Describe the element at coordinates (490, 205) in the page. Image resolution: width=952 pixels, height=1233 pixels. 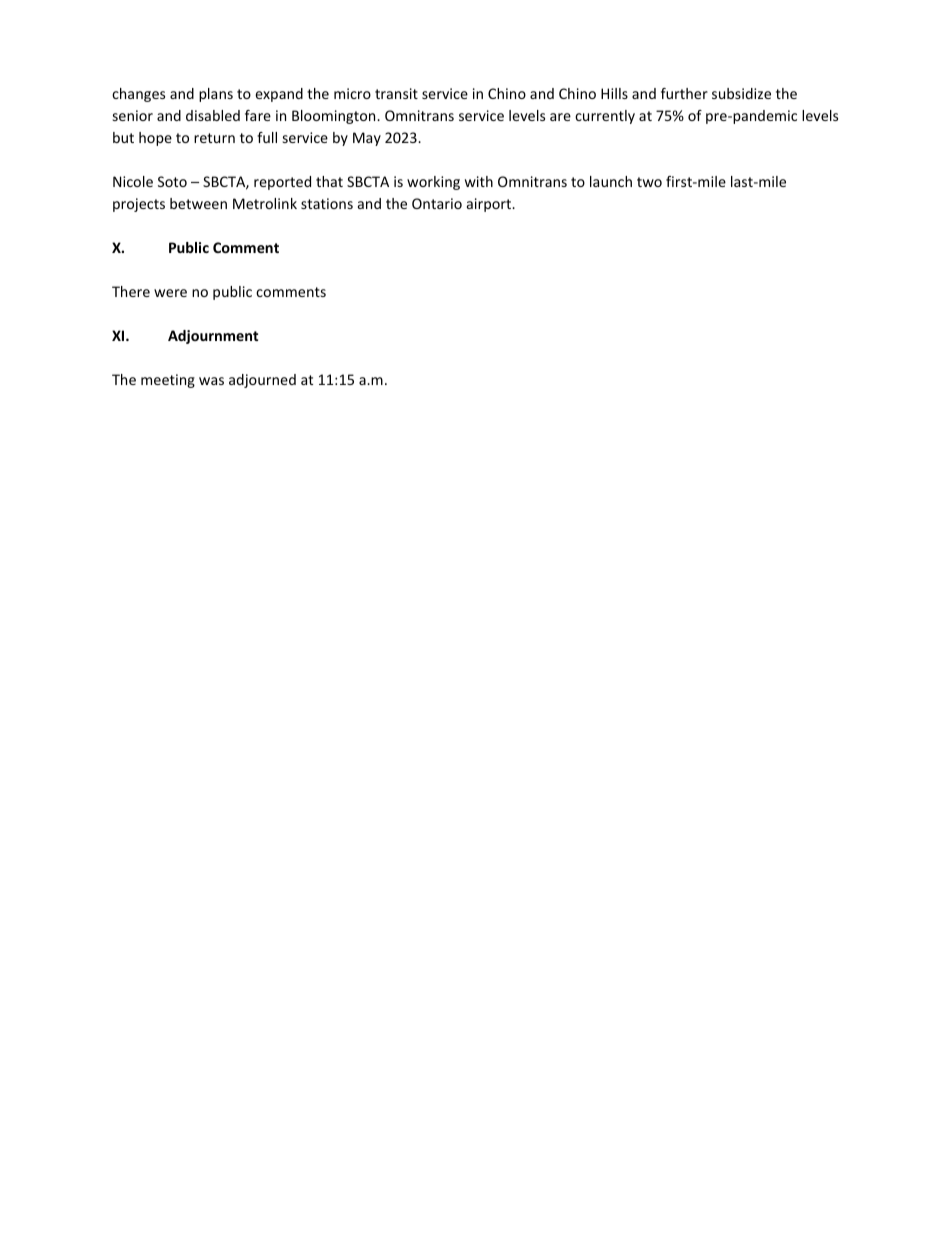
I see `airport` at that location.
